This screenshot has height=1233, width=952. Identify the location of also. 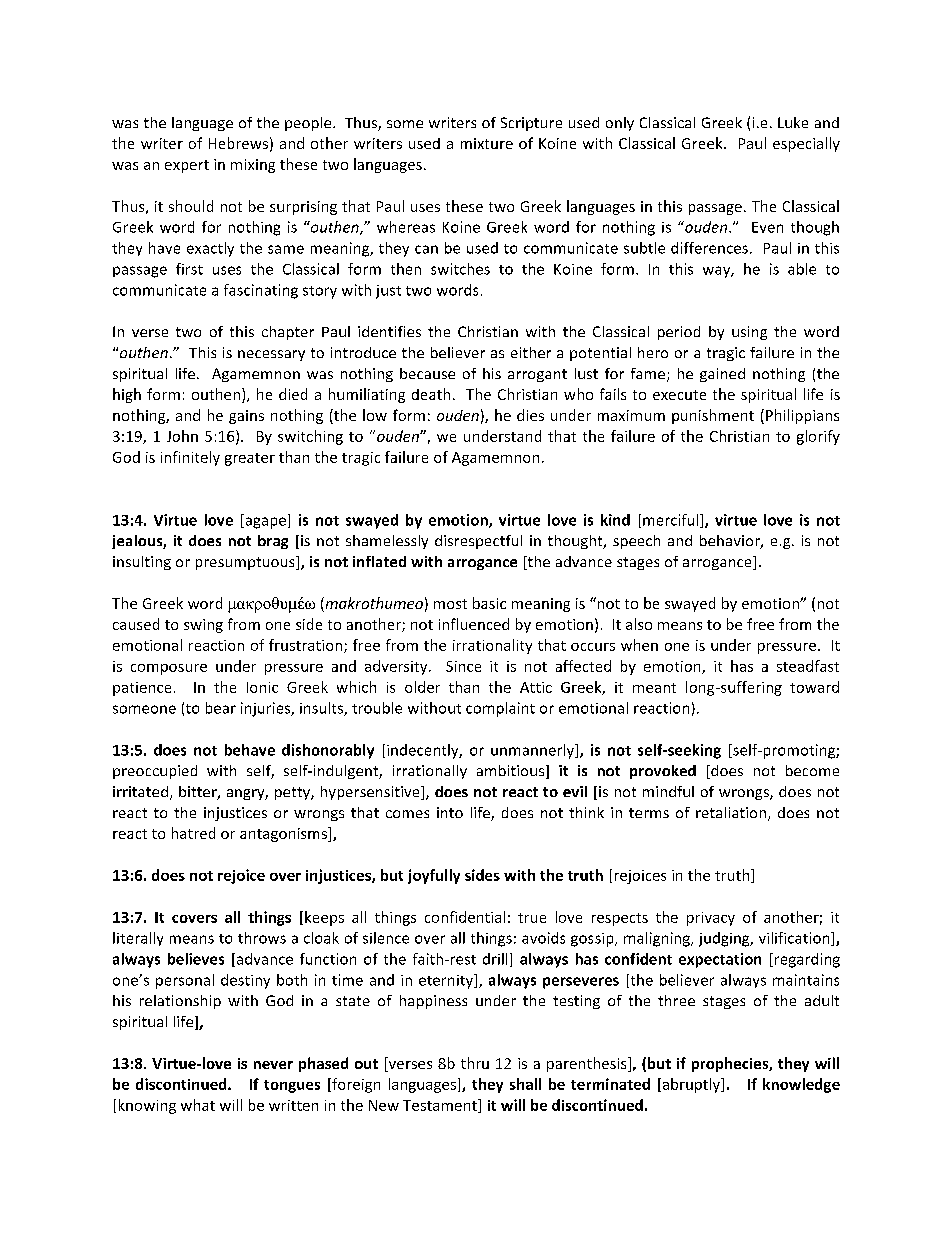
(639, 624).
